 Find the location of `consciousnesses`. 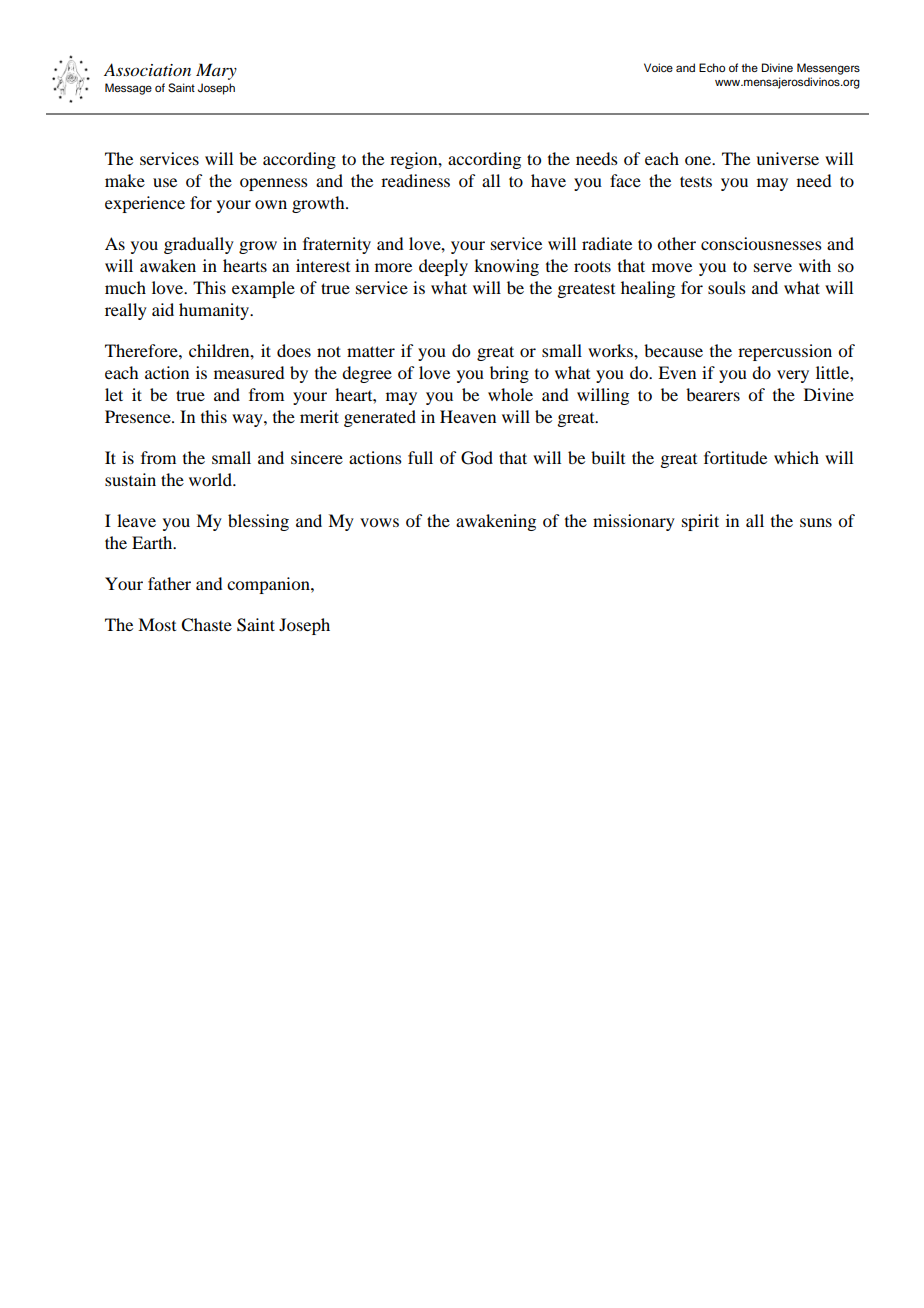

consciousnesses is located at coordinates (761, 243).
